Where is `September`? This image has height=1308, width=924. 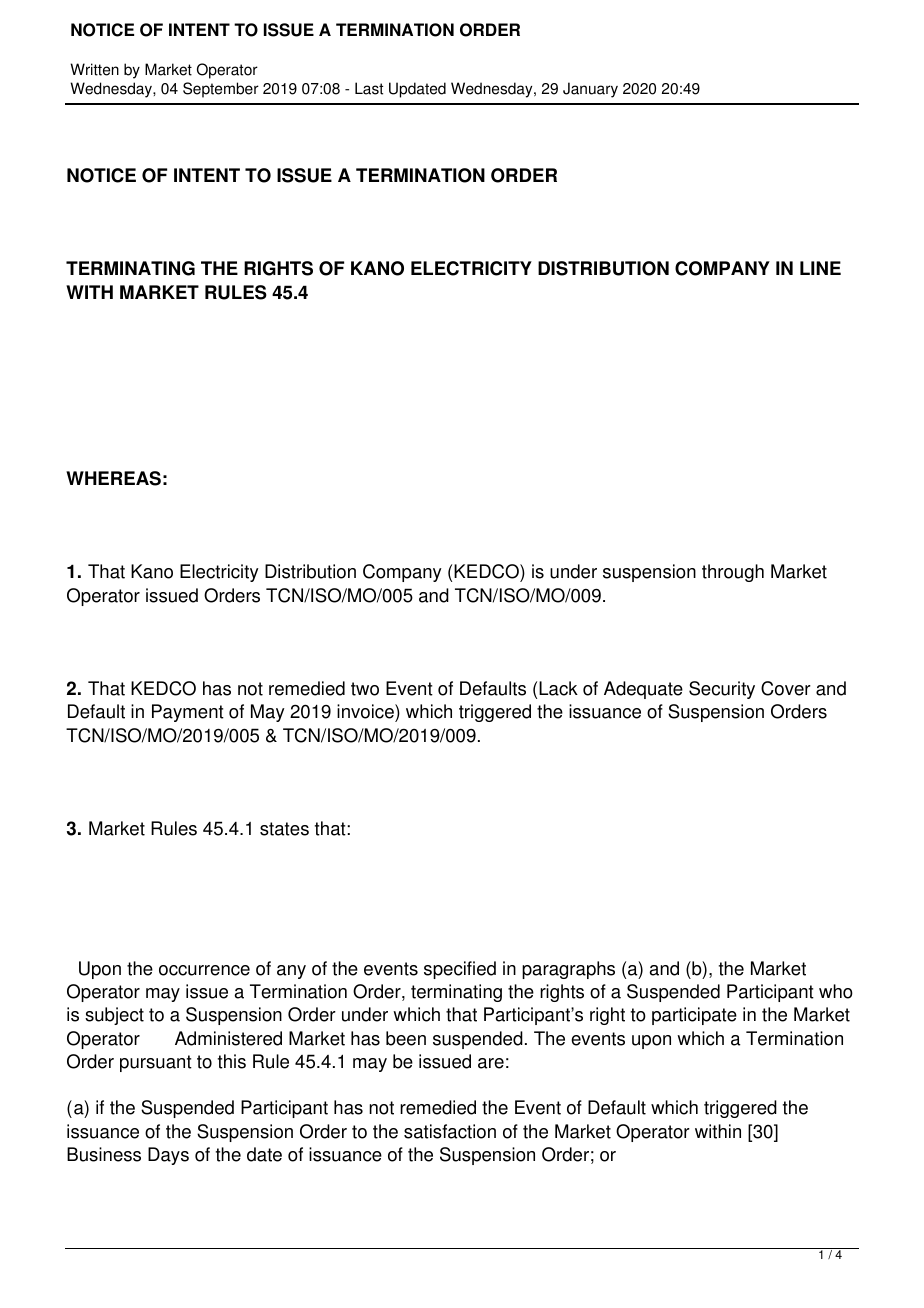 September is located at coordinates (221, 90).
